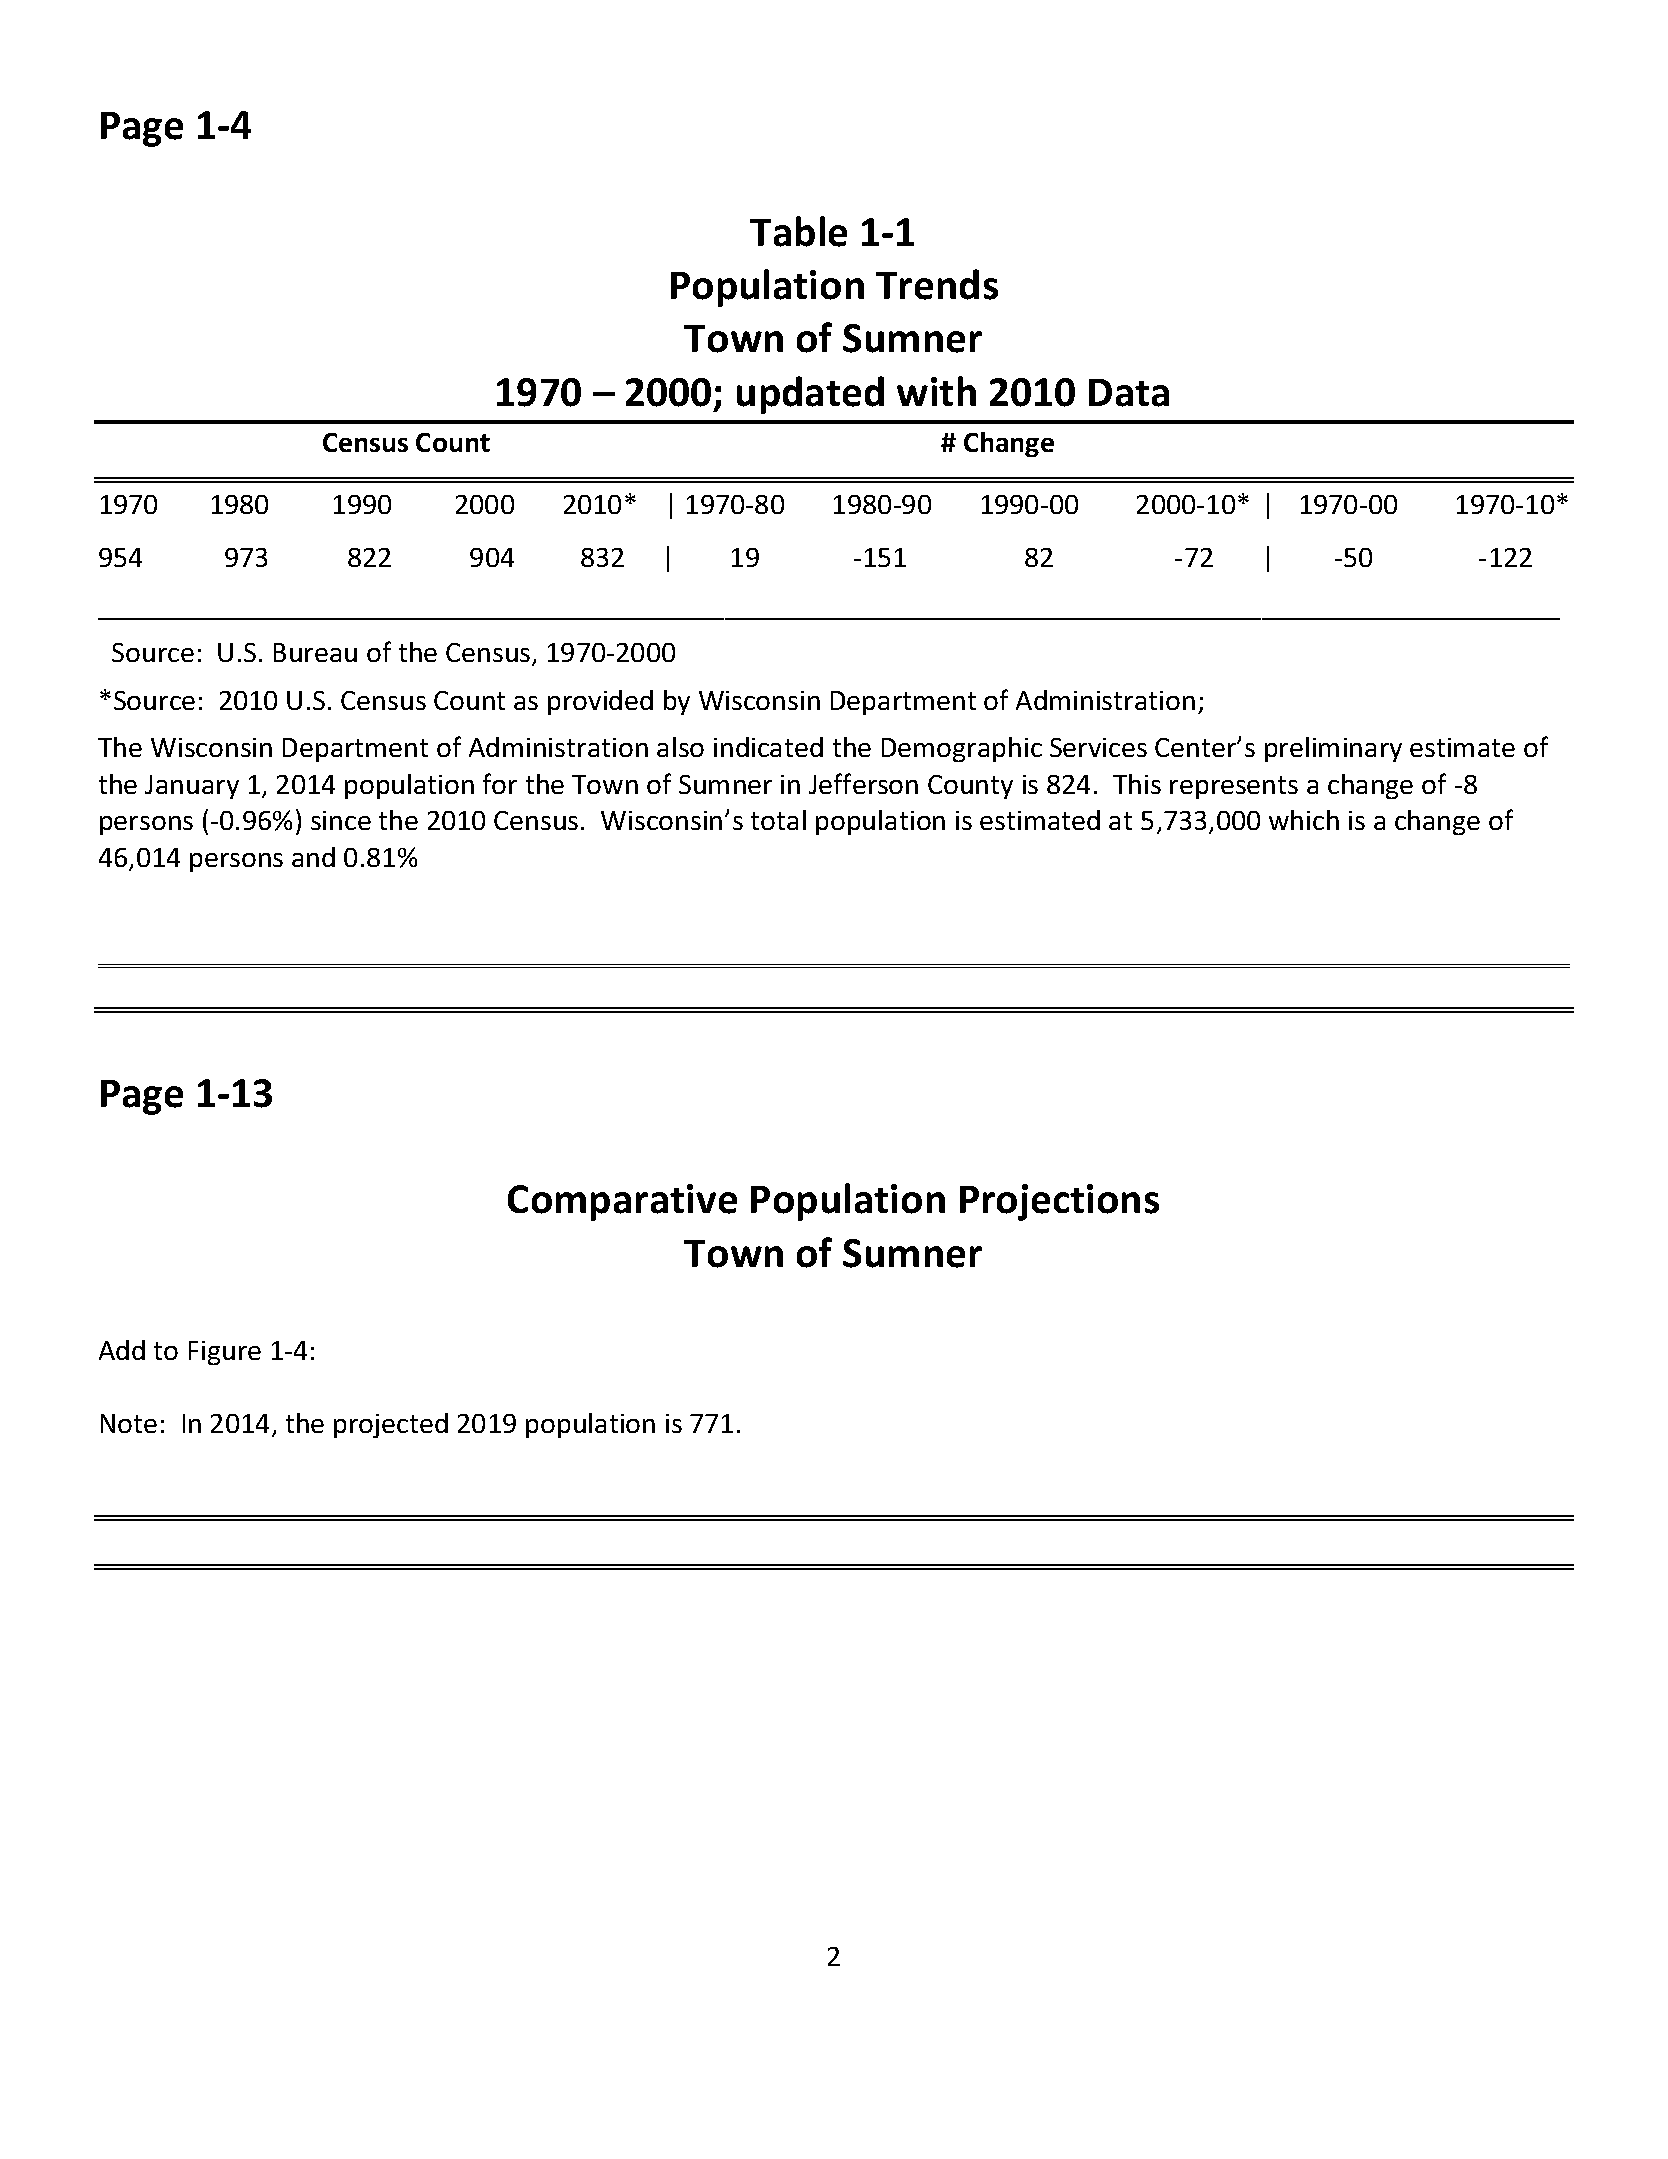 Image resolution: width=1668 pixels, height=2159 pixels. What do you see at coordinates (937, 284) in the screenshot?
I see `Trends` at bounding box center [937, 284].
